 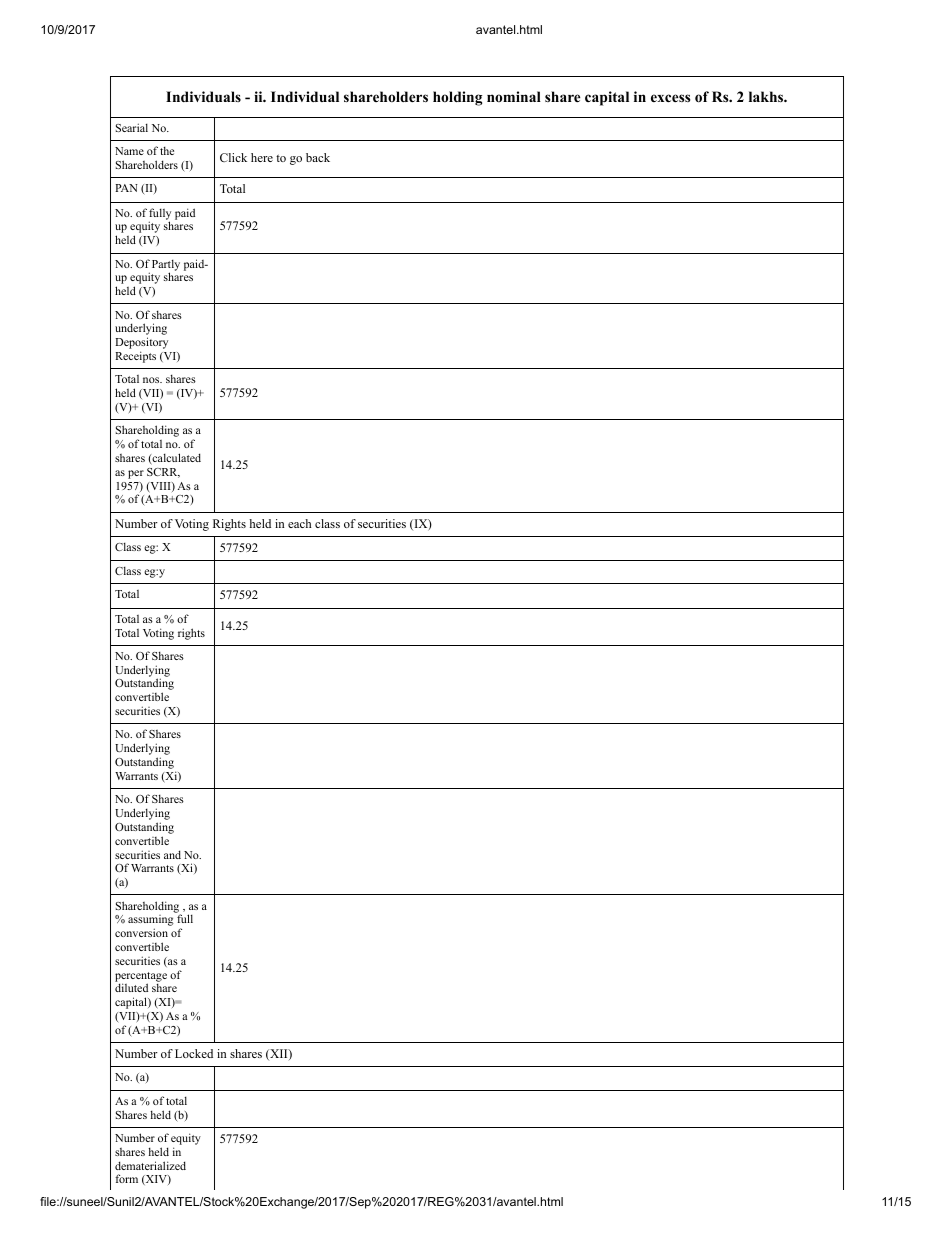 What do you see at coordinates (126, 1178) in the page?
I see `form` at bounding box center [126, 1178].
